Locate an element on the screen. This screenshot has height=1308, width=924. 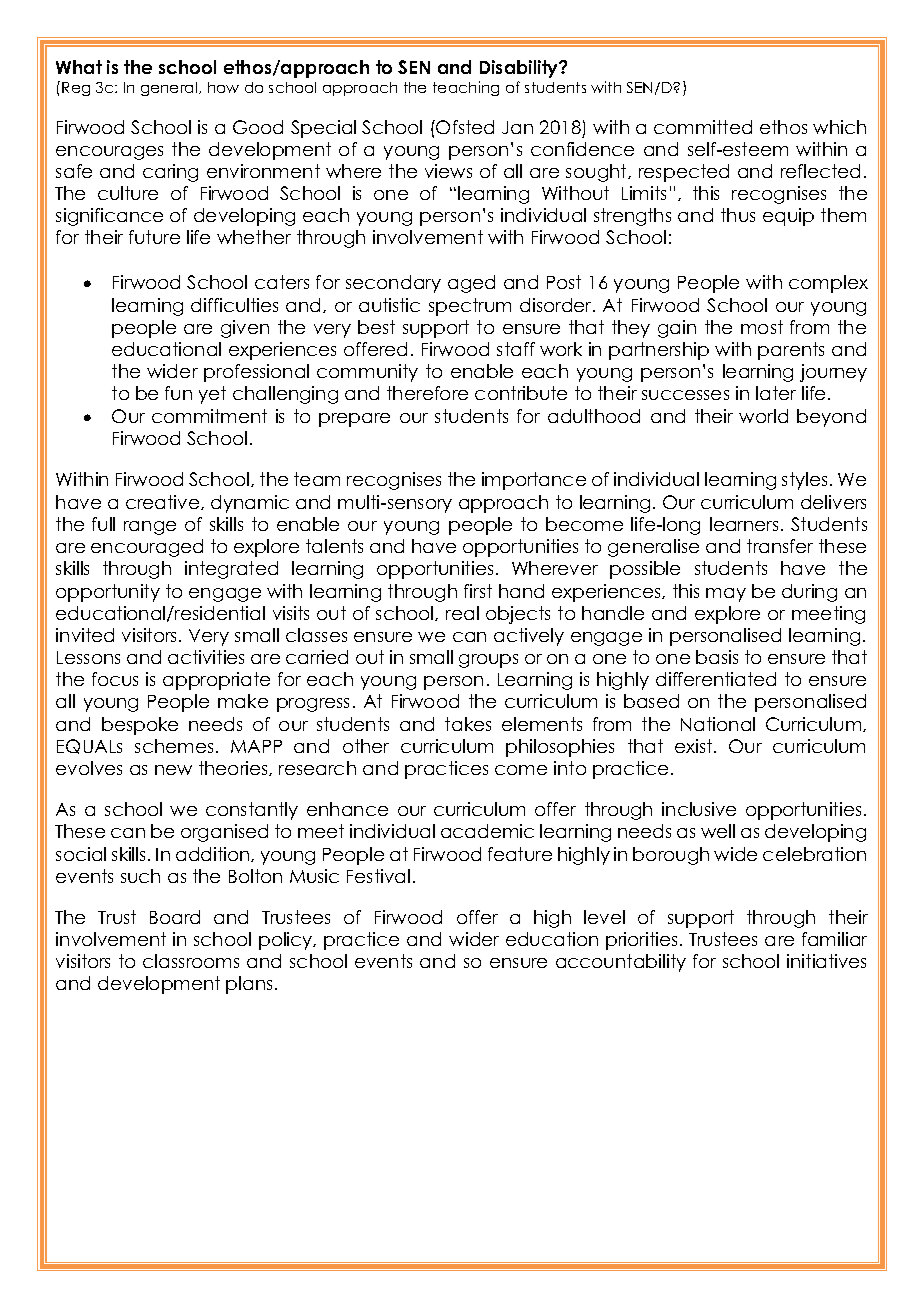
importance is located at coordinates (534, 481).
